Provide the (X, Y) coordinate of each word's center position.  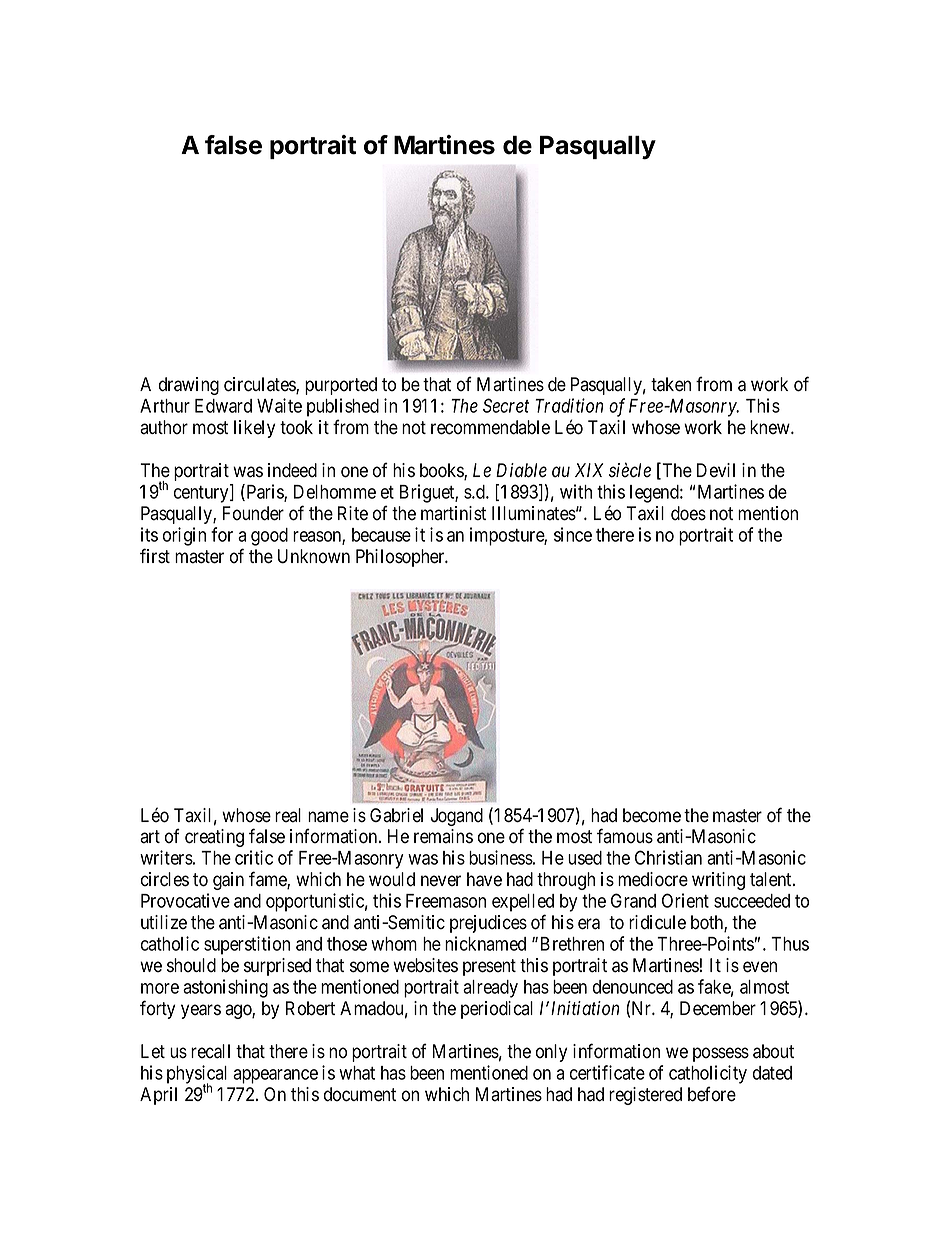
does (688, 513)
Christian (668, 857)
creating (214, 838)
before (712, 1094)
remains (443, 836)
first (155, 556)
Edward (223, 406)
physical (197, 1075)
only (551, 1053)
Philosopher (401, 558)
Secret (506, 405)
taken (671, 384)
